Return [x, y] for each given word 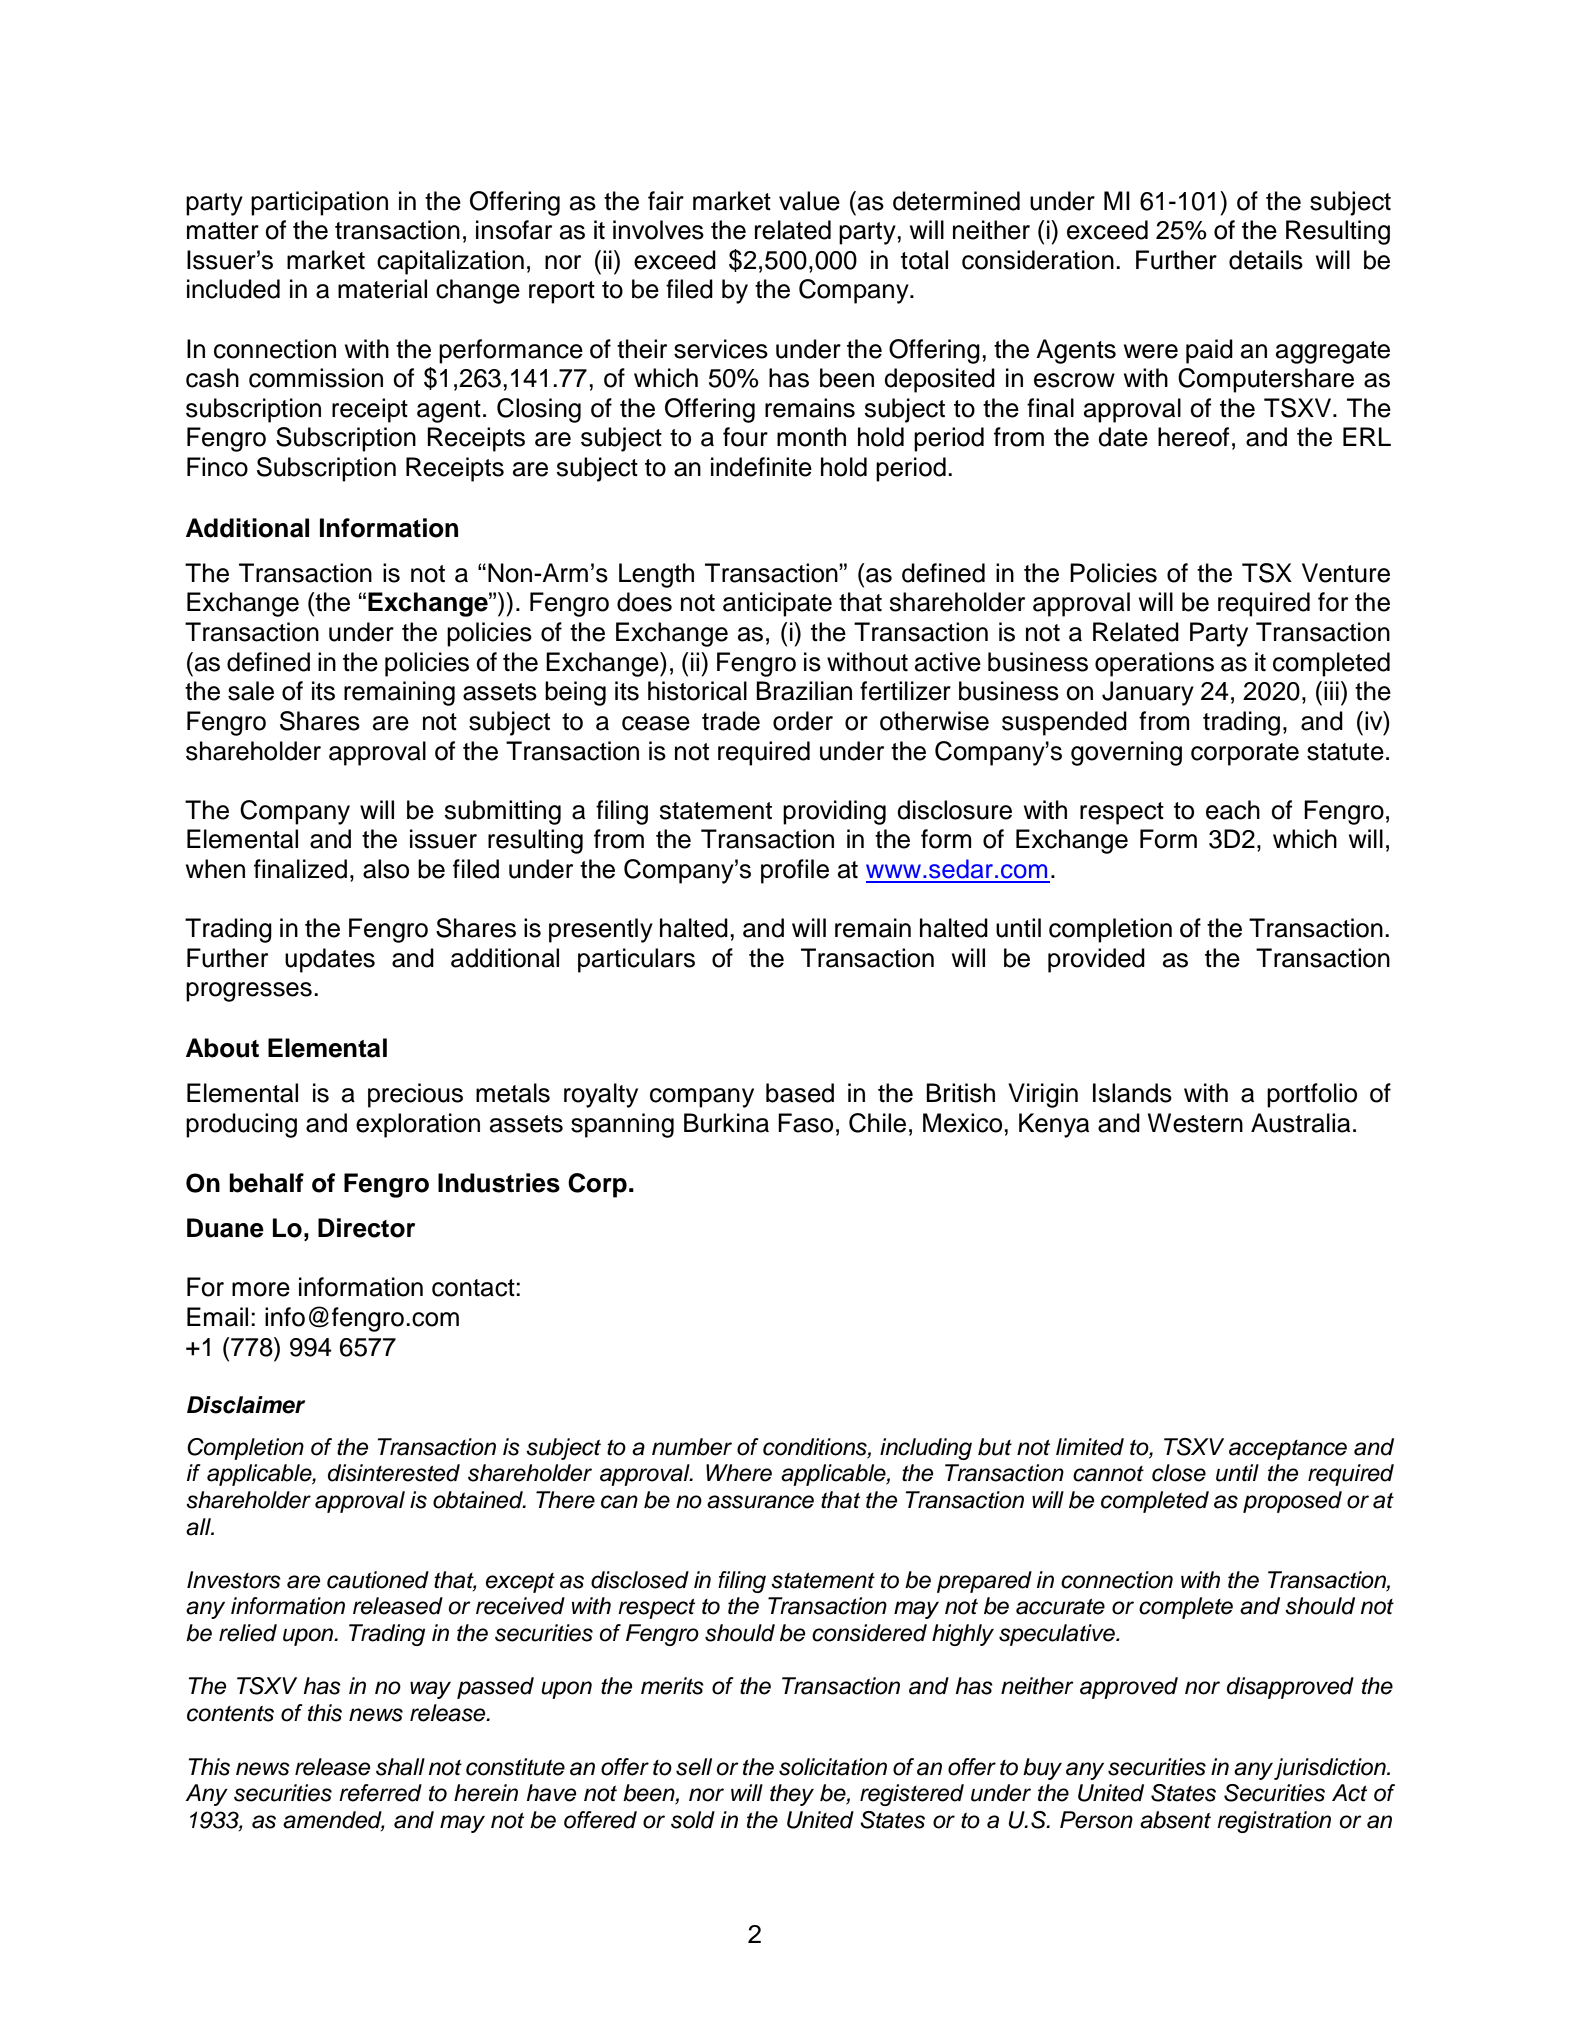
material [382, 289]
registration [1274, 1822]
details [1266, 260]
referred [380, 1793]
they [792, 1795]
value [809, 201]
